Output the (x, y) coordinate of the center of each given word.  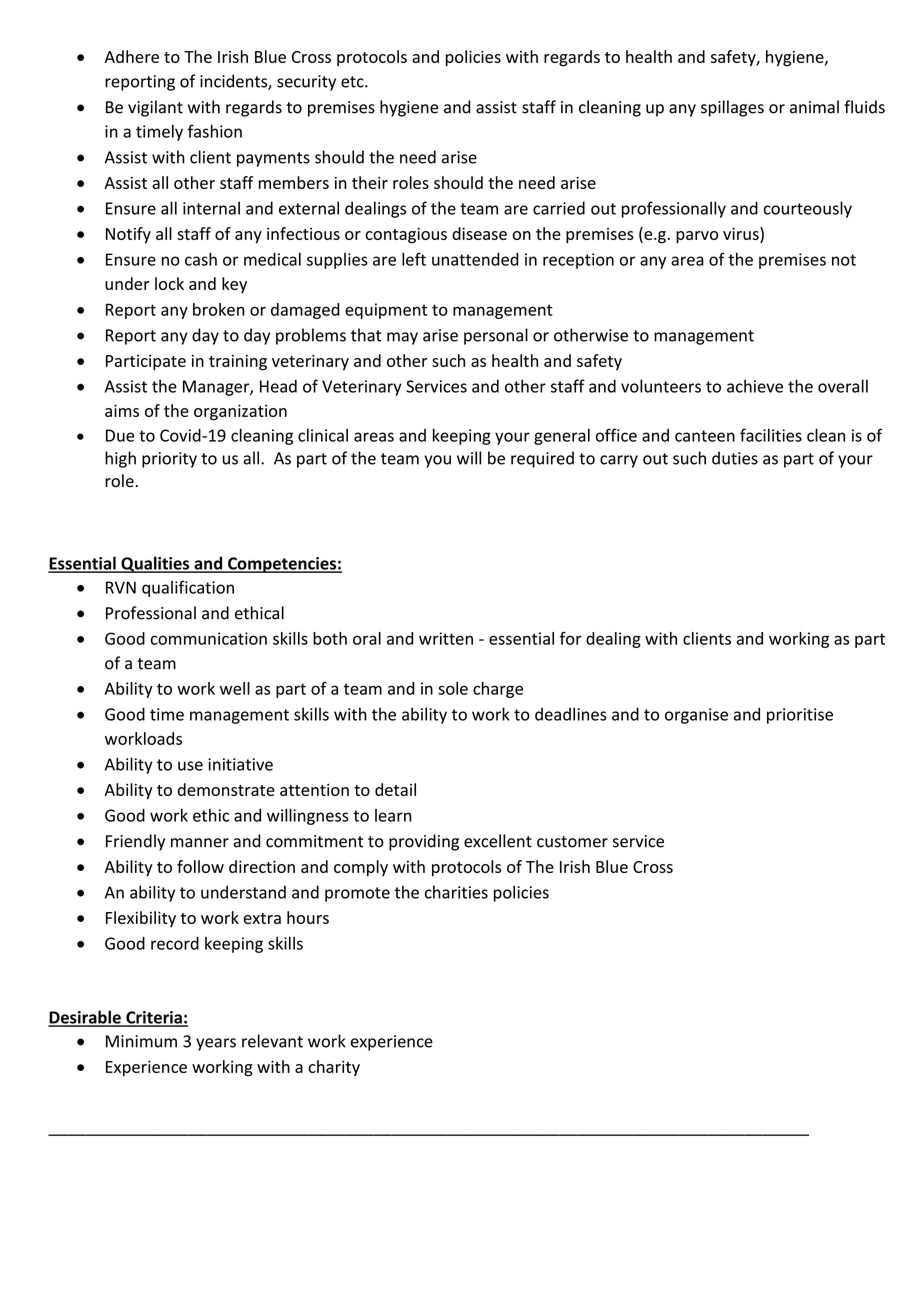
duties (735, 458)
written (446, 638)
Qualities (155, 564)
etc (353, 82)
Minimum (141, 1041)
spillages (732, 108)
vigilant (155, 108)
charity (334, 1068)
